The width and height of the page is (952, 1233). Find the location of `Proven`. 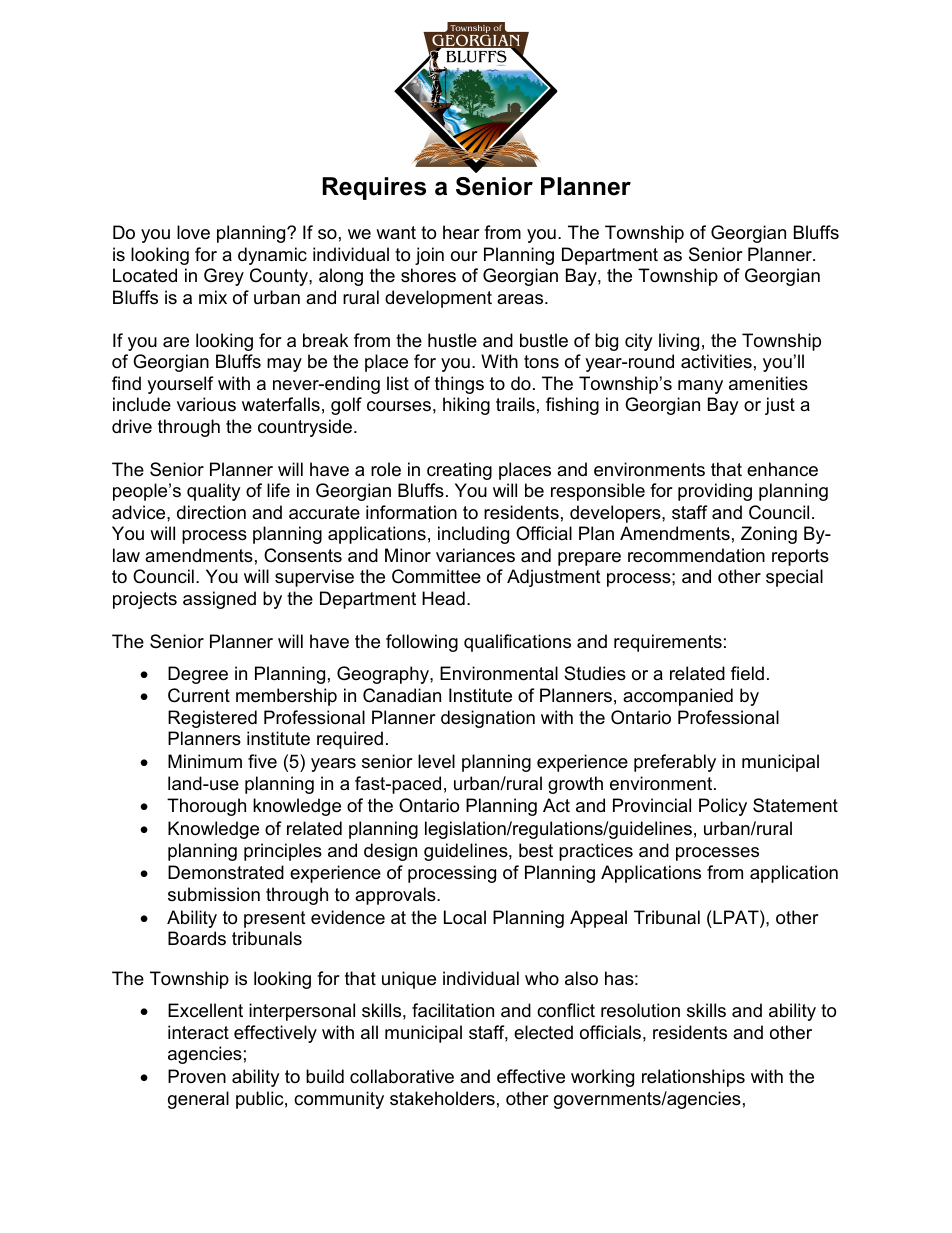

Proven is located at coordinates (197, 1076).
